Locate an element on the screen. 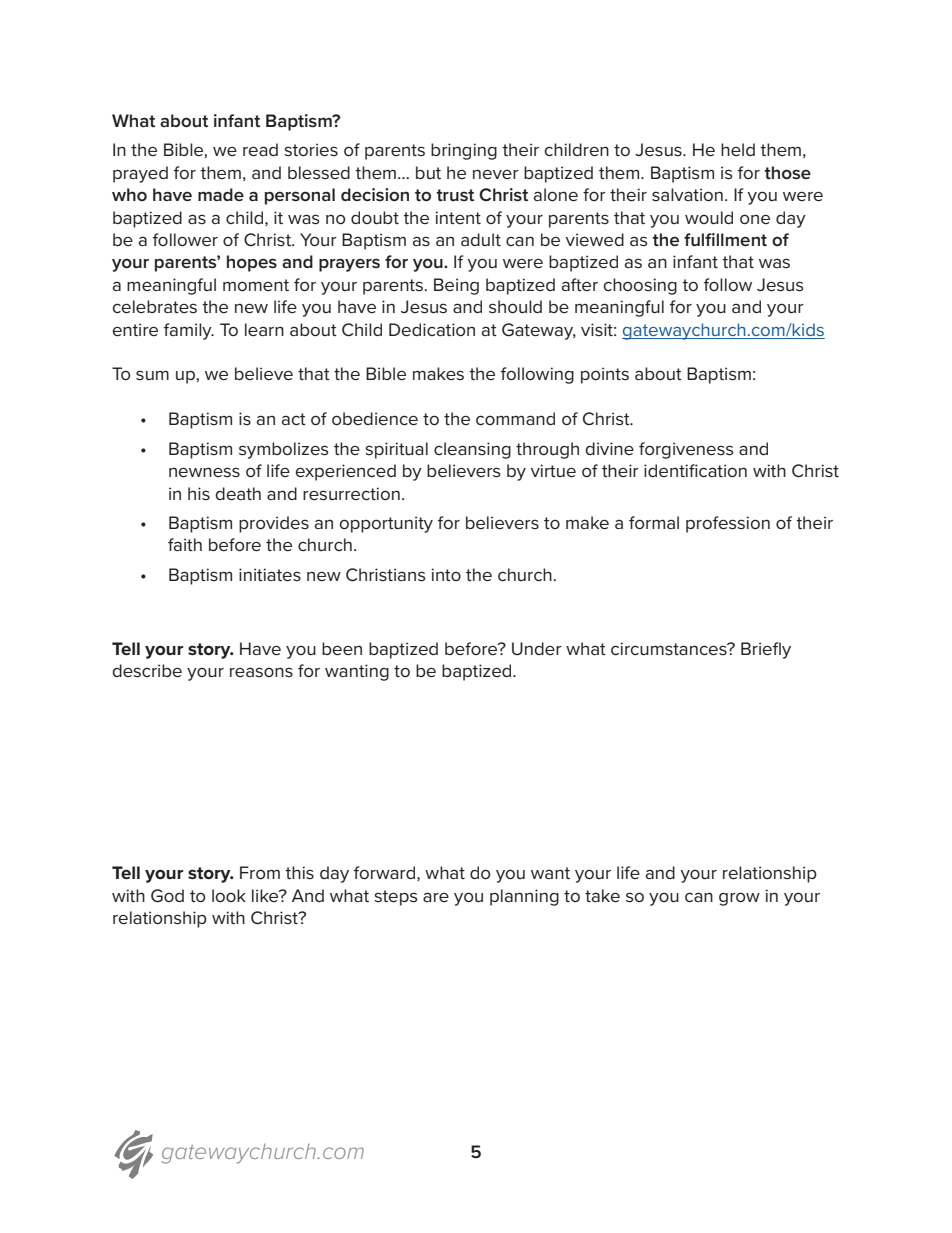 This screenshot has height=1233, width=952. look is located at coordinates (229, 895).
